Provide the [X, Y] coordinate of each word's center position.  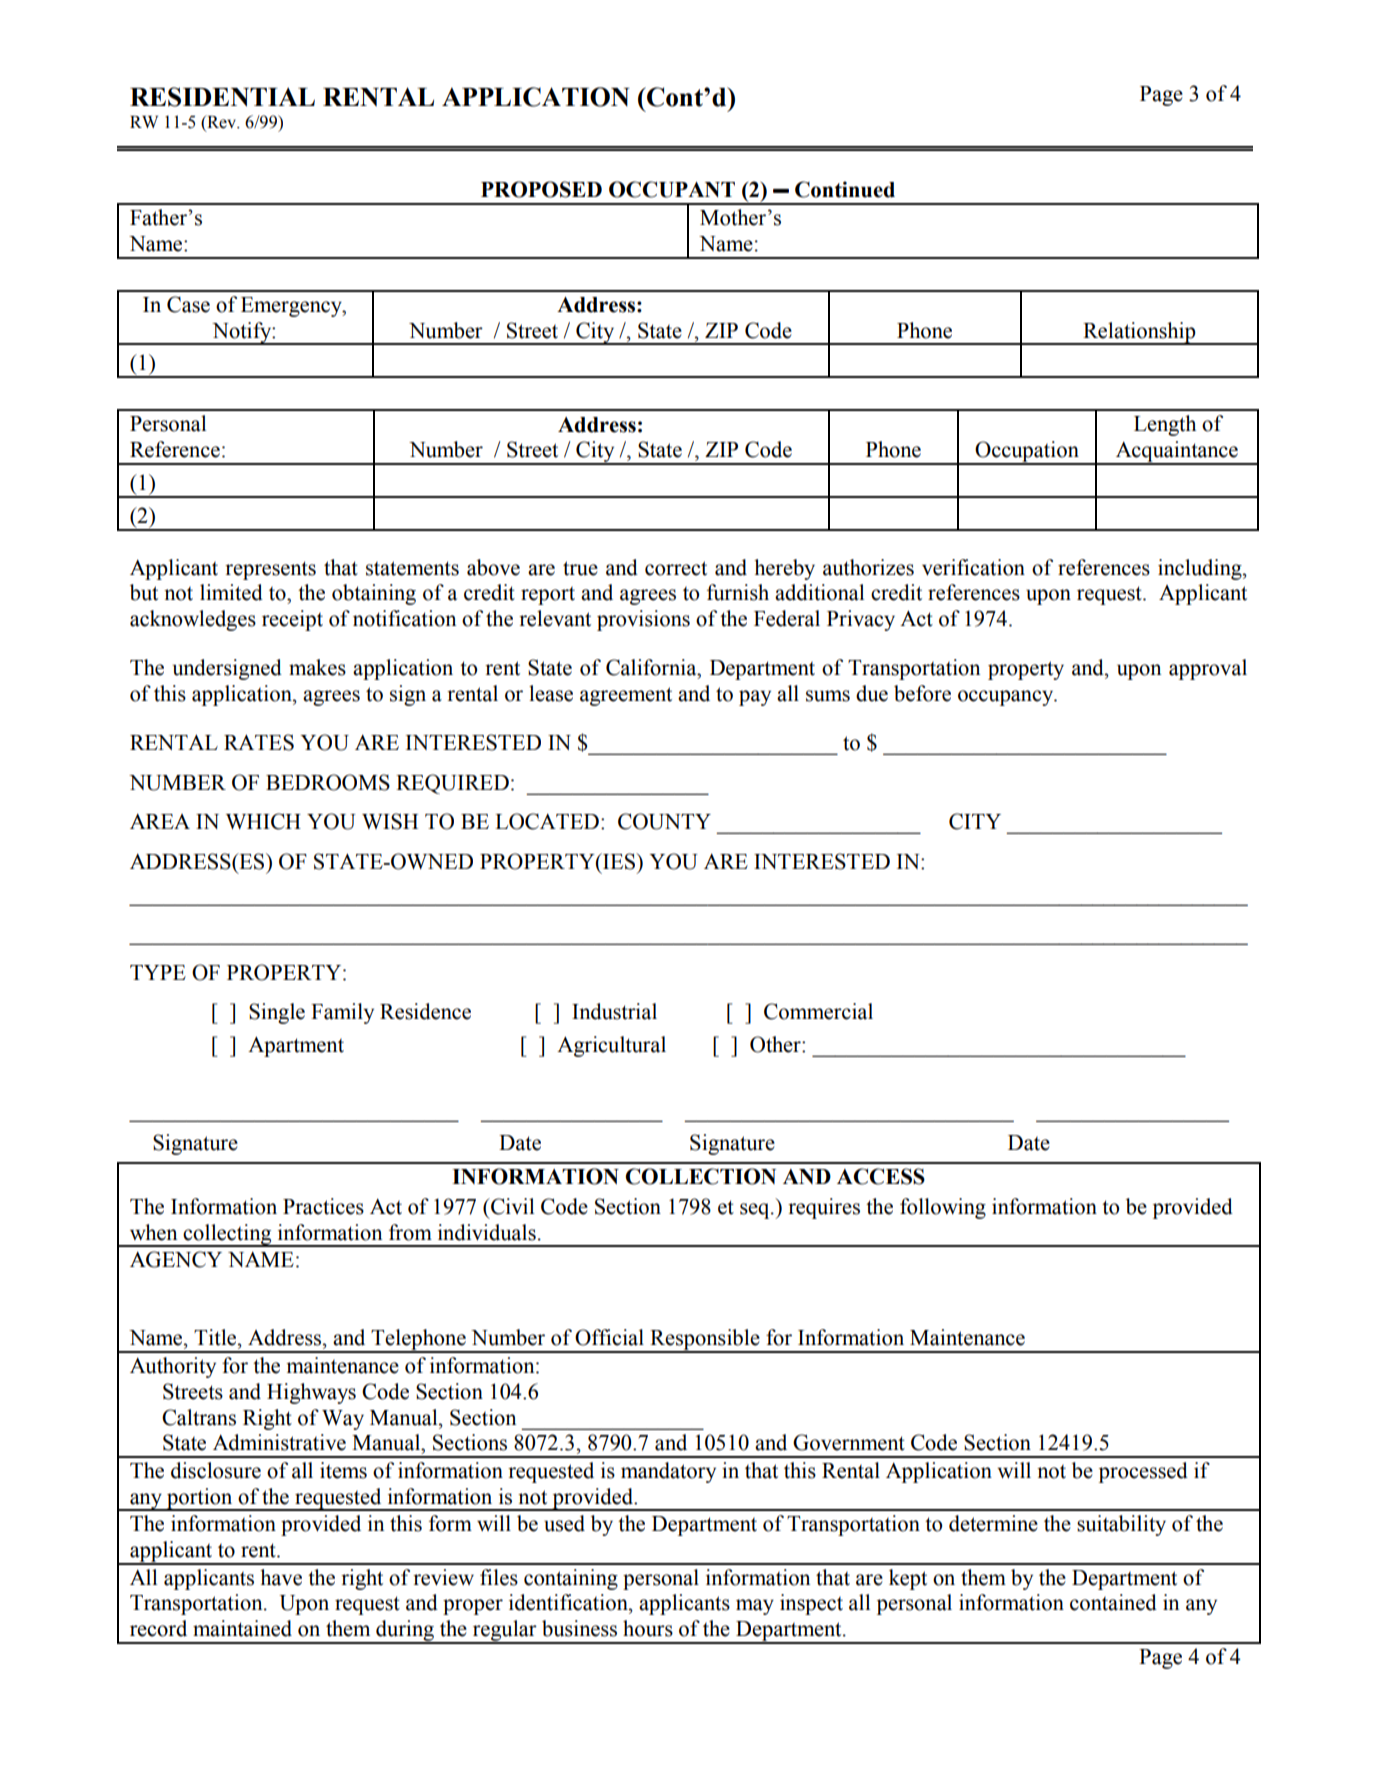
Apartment [296, 1046]
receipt [292, 620]
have [281, 1577]
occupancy [1007, 698]
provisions [643, 620]
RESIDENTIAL [222, 97]
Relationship [1139, 333]
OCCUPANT [672, 189]
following [943, 1208]
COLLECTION [700, 1176]
